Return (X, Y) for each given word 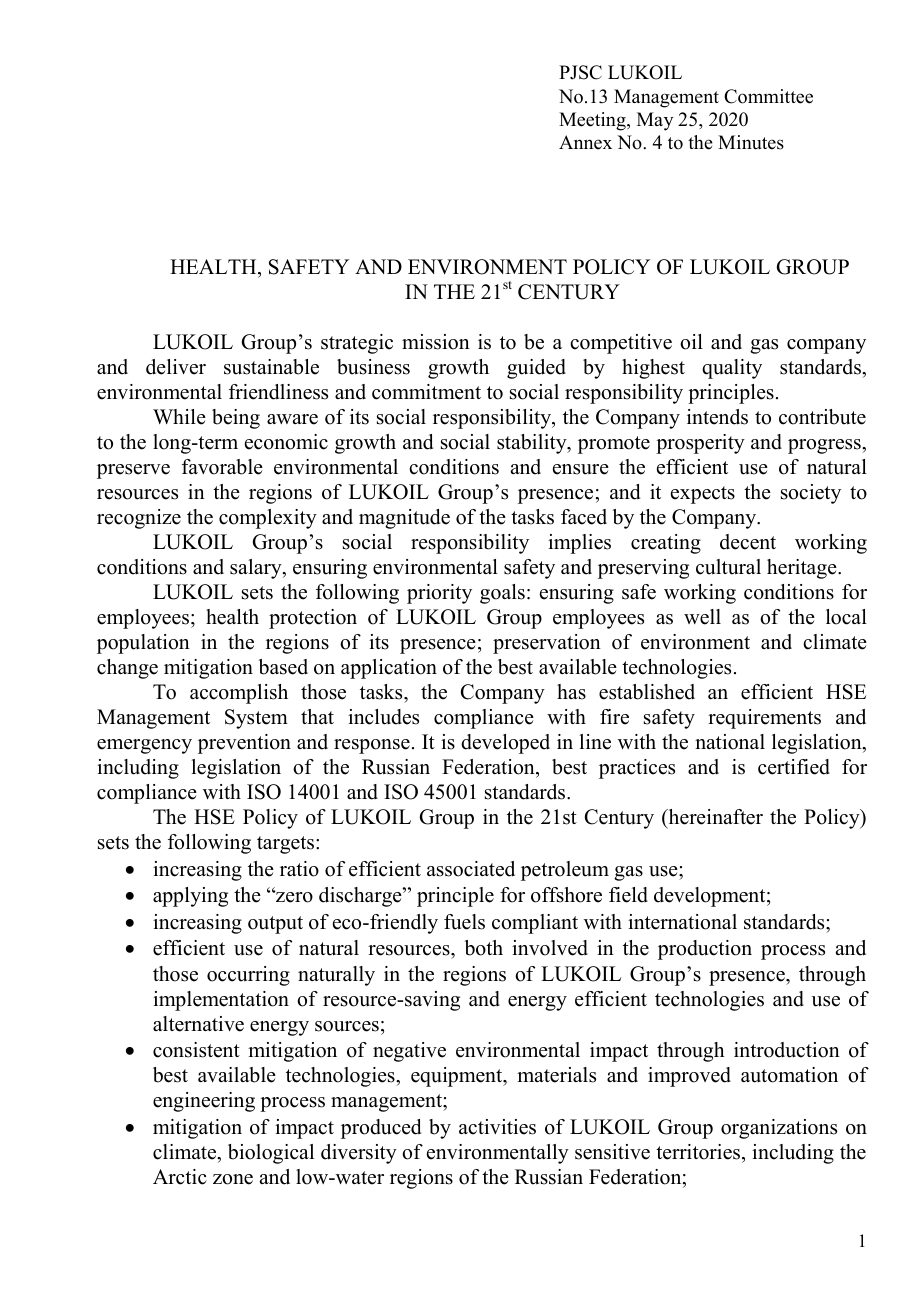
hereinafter (714, 817)
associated (471, 869)
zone (233, 1179)
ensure (581, 469)
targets (287, 845)
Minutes (751, 142)
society (811, 494)
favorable (222, 467)
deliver (176, 367)
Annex (585, 142)
